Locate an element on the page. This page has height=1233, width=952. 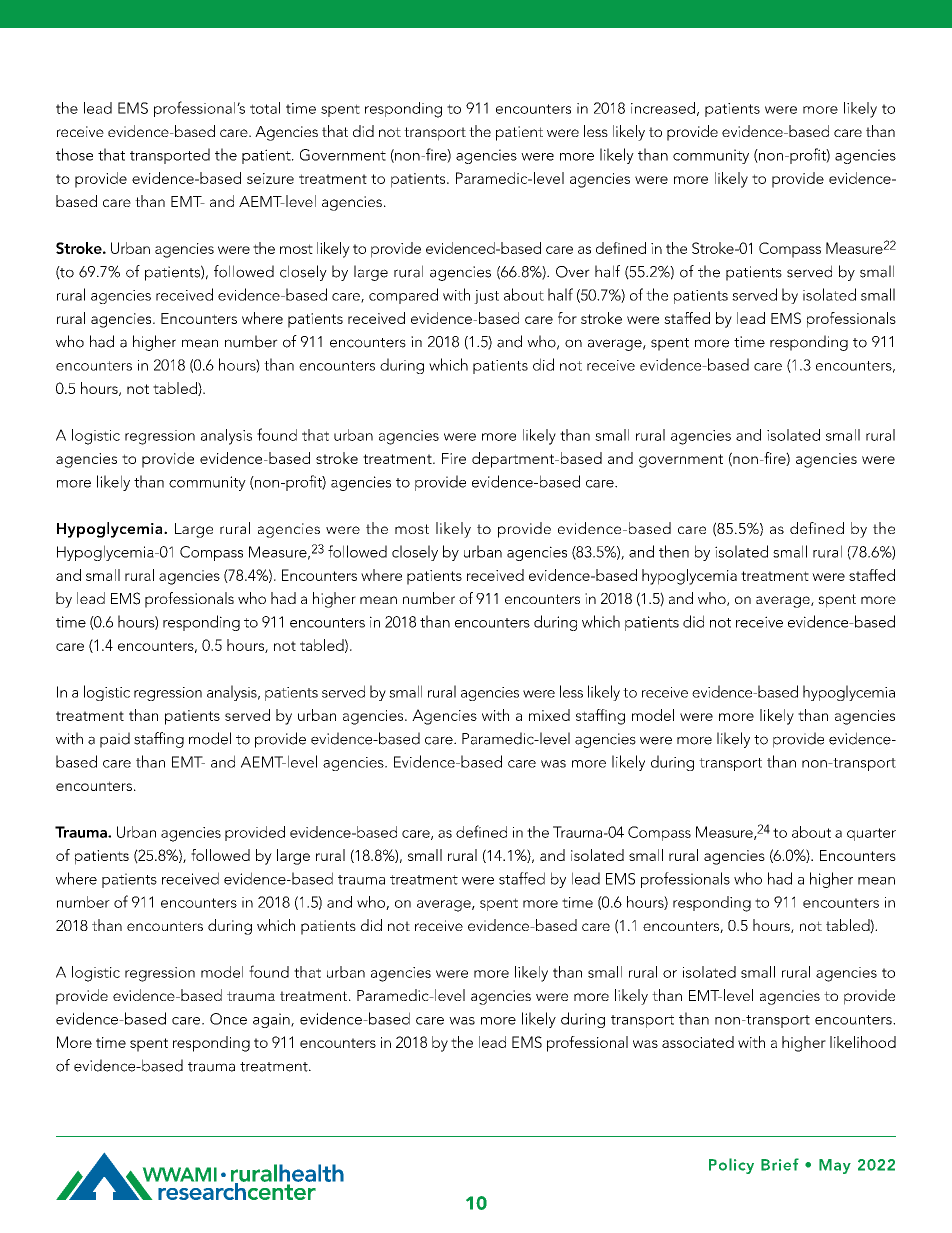
paid is located at coordinates (115, 740).
